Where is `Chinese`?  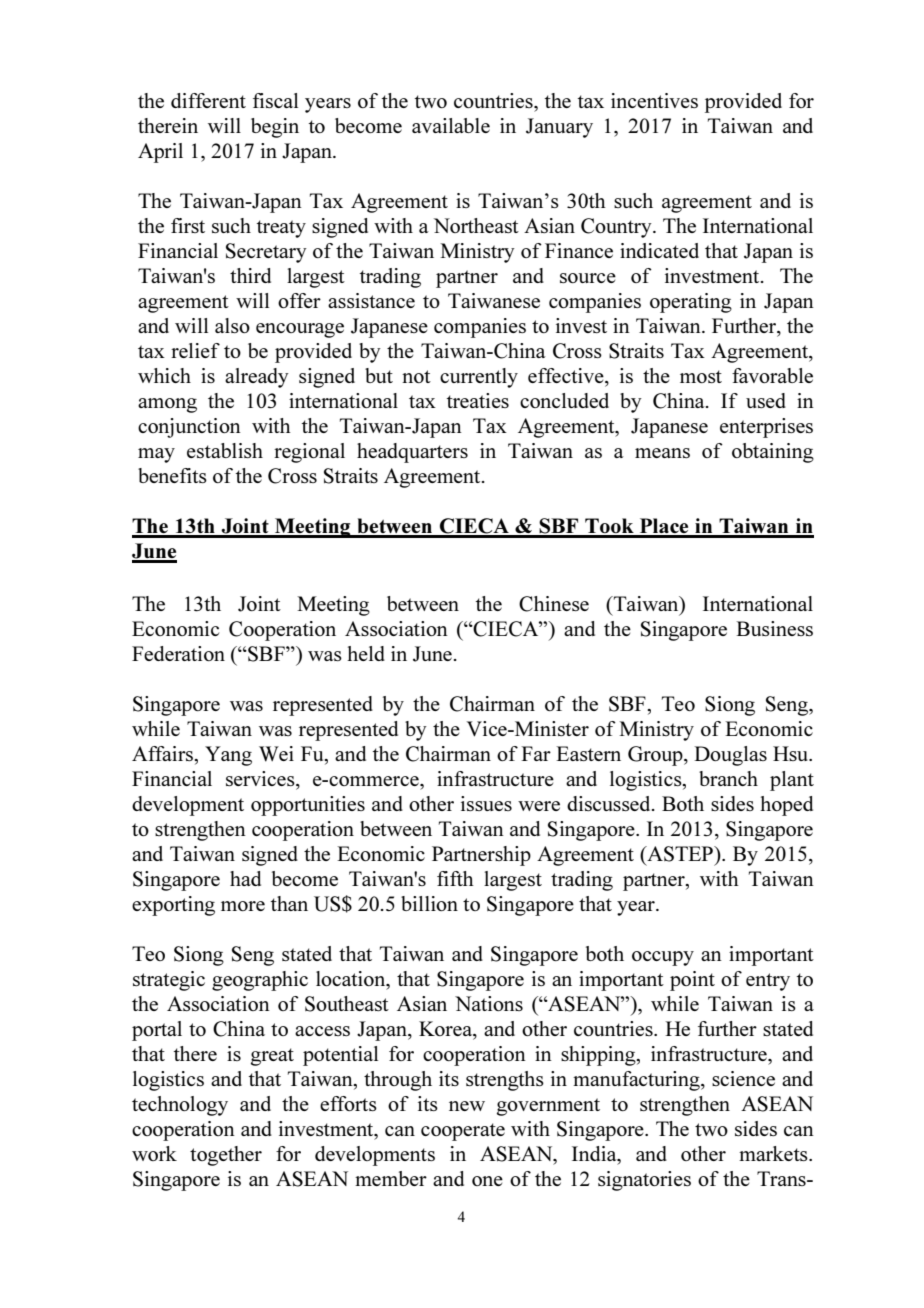
Chinese is located at coordinates (554, 604).
